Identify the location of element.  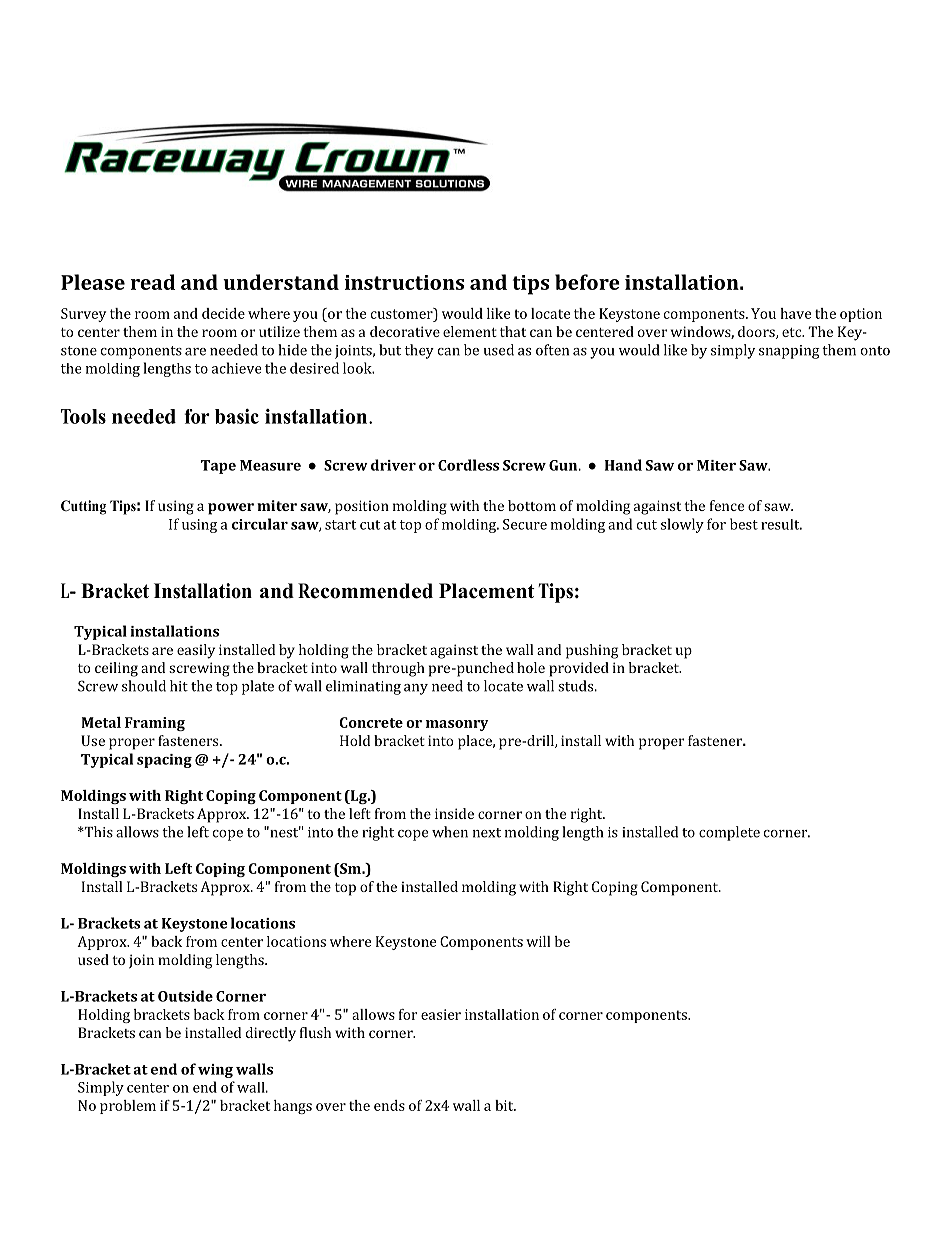
(470, 331).
